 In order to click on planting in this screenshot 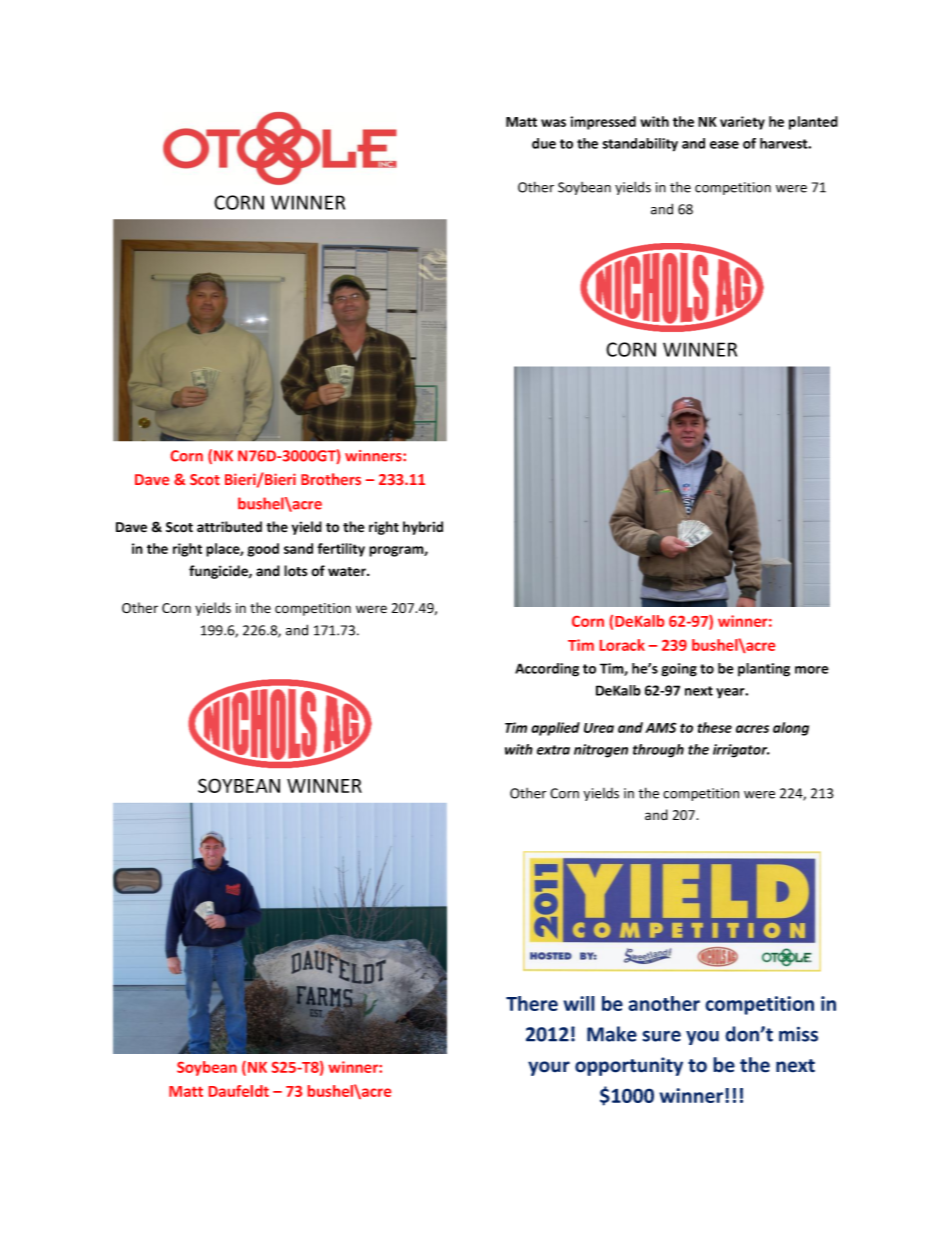, I will do `click(764, 670)`.
